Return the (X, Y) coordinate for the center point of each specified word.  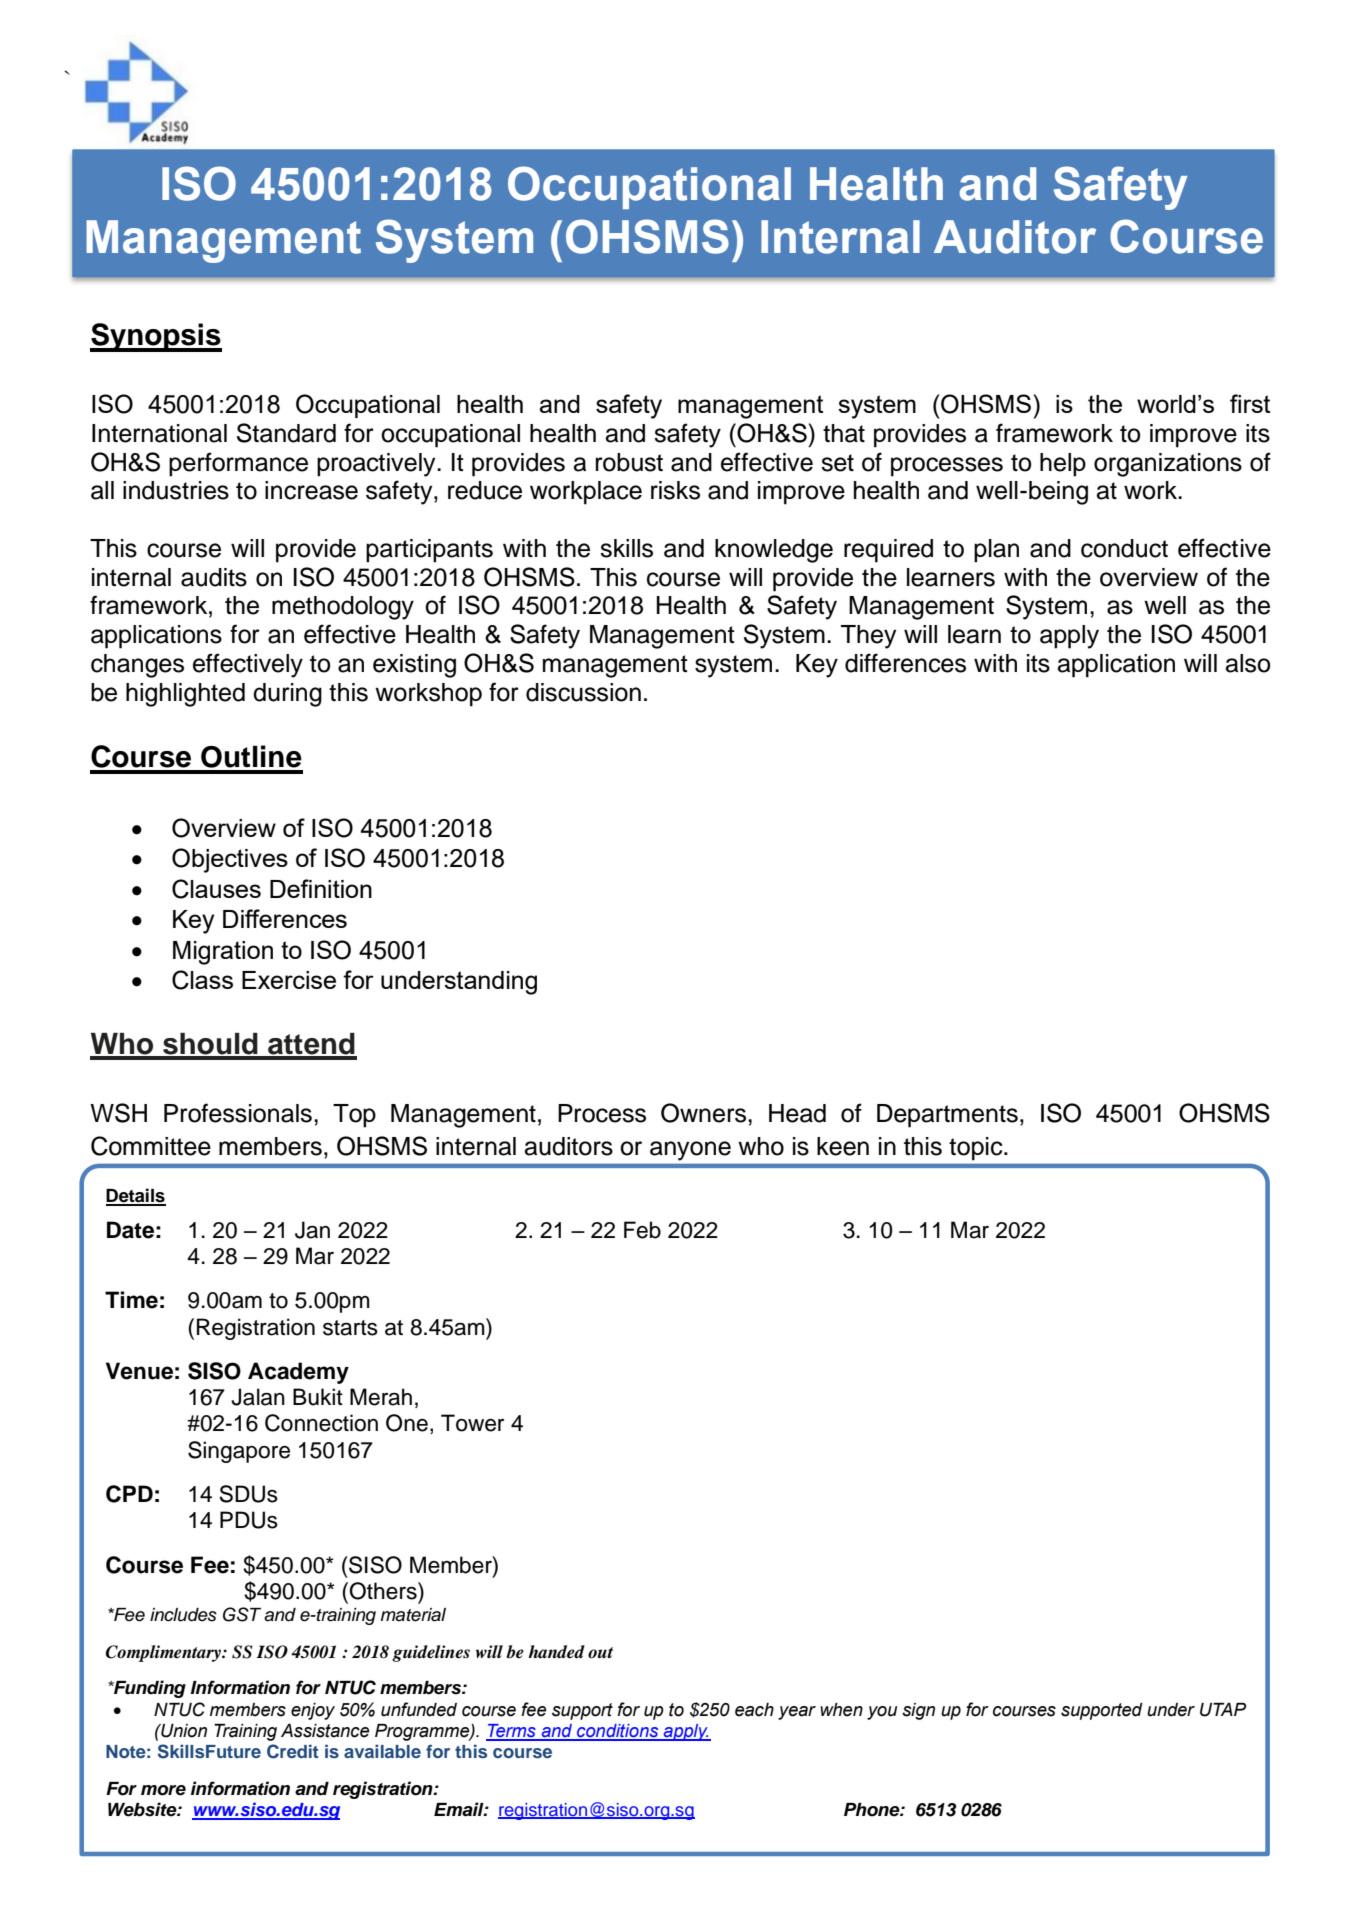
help (1063, 465)
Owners (705, 1113)
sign (918, 1711)
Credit (293, 1751)
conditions (618, 1732)
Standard (286, 433)
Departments (947, 1116)
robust (629, 462)
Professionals (238, 1113)
